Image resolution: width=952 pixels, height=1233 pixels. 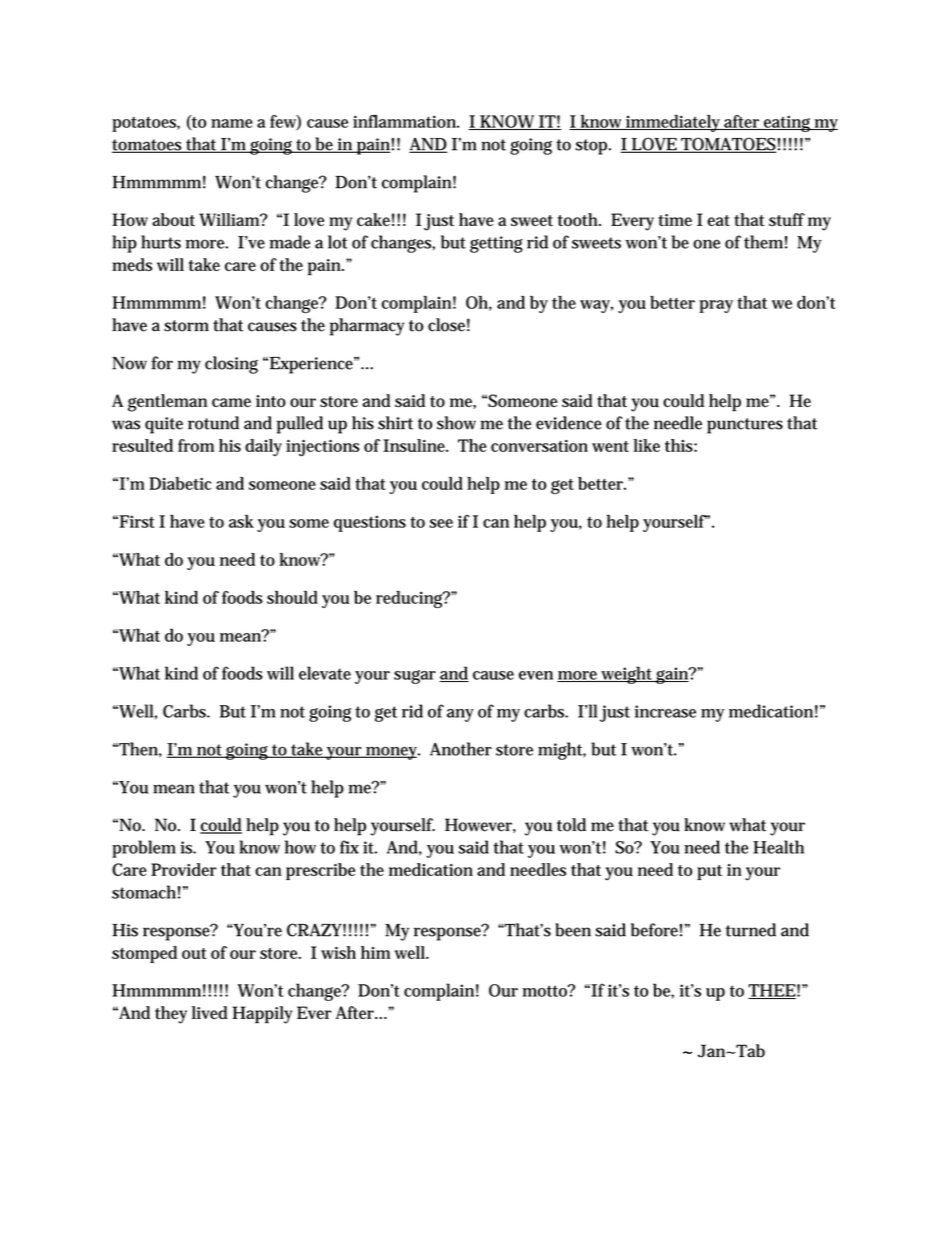 I want to click on punctures, so click(x=745, y=426).
